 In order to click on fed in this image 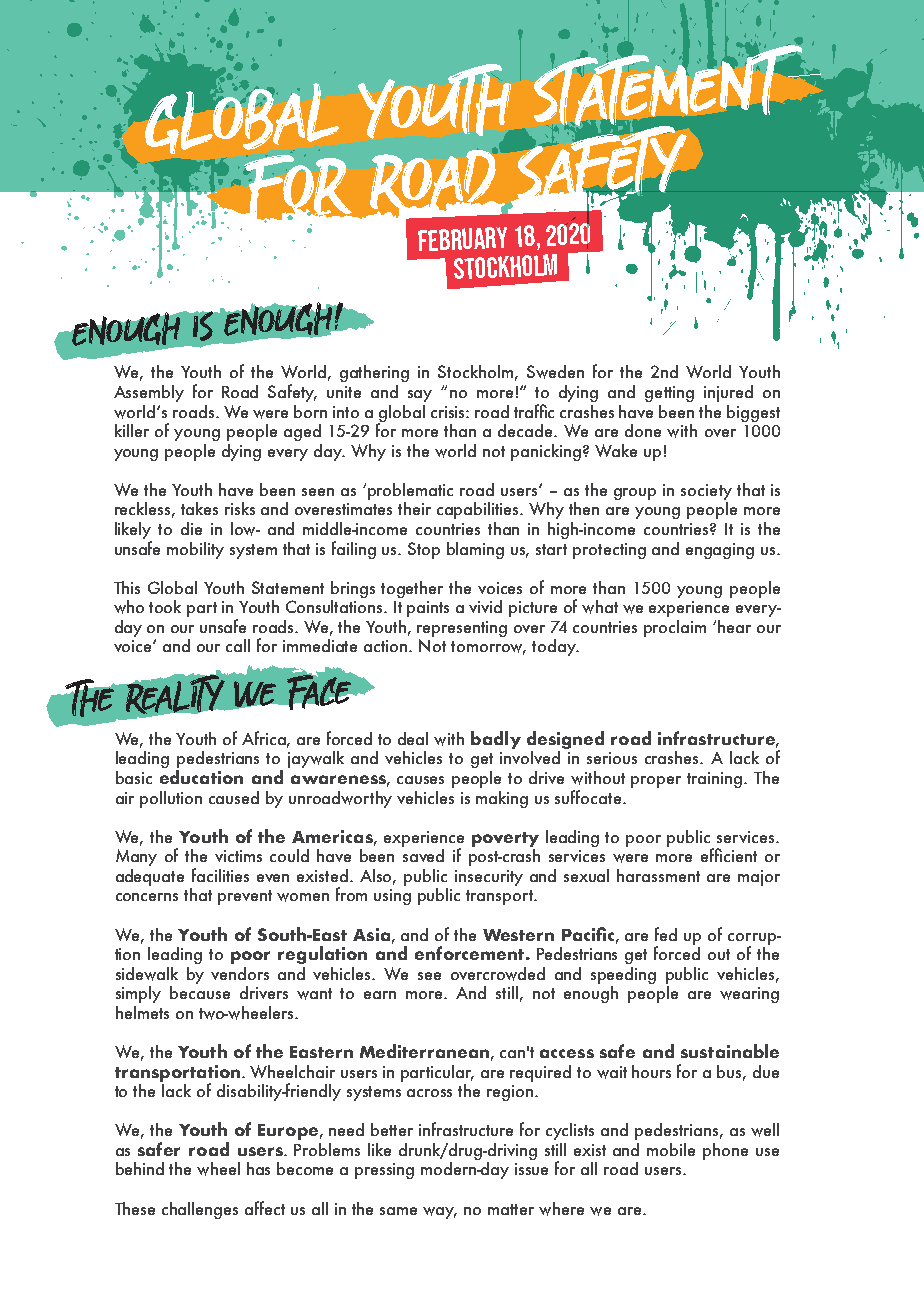, I will do `click(666, 934)`.
